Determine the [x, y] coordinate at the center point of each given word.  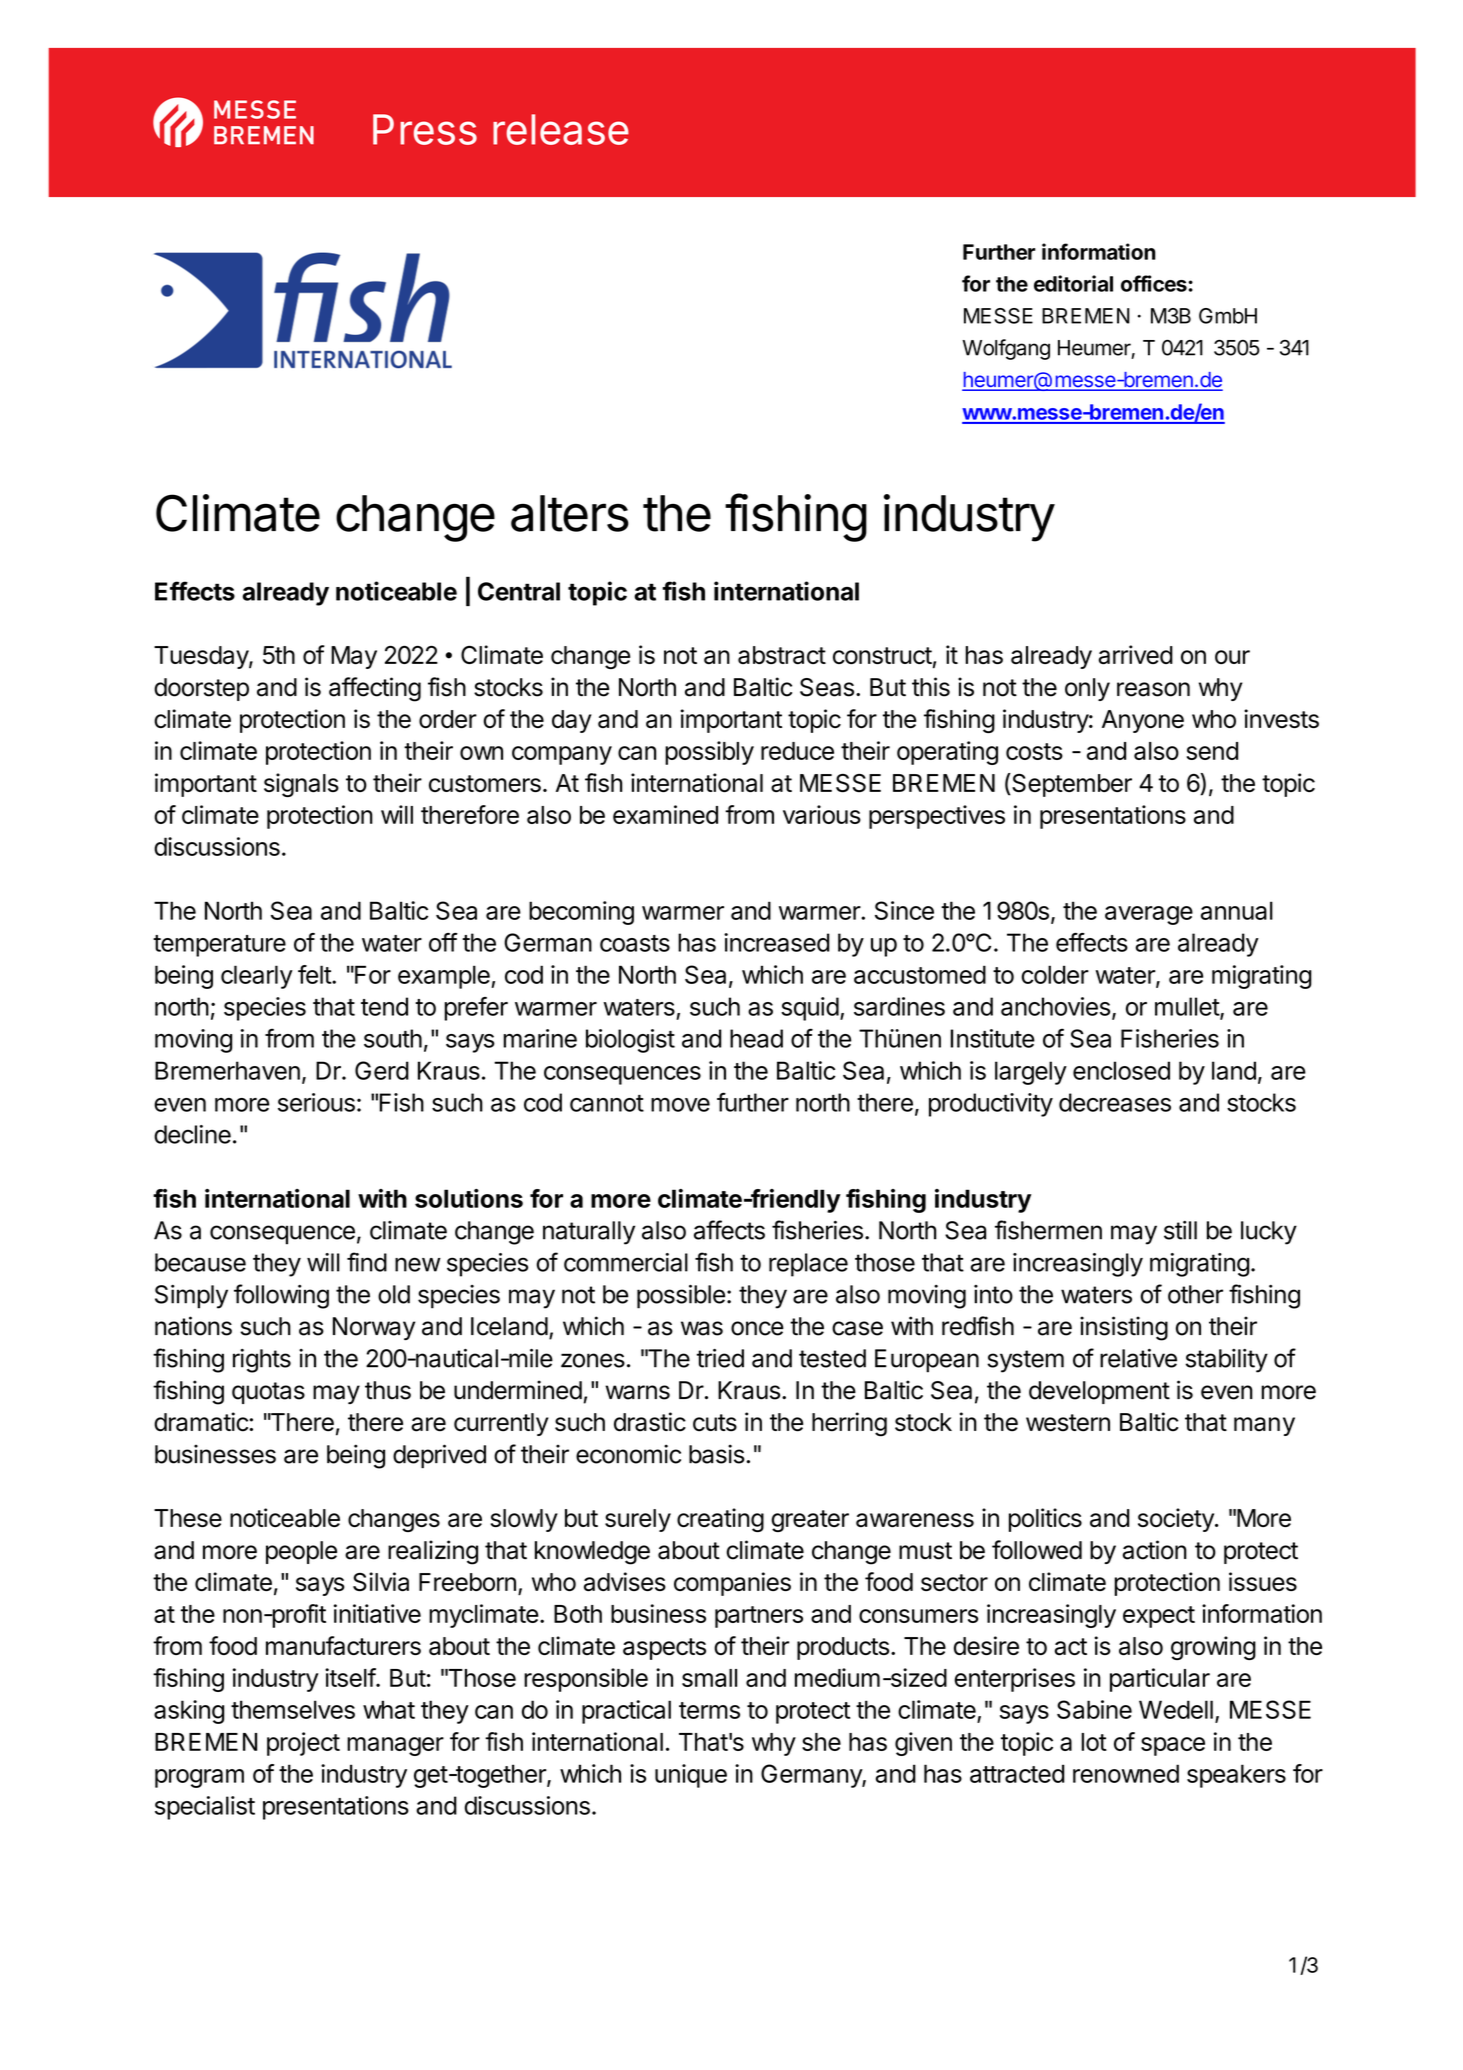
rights [262, 1361]
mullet [1188, 1007]
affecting [375, 689]
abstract [782, 655]
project [303, 1744]
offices [1155, 283]
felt [315, 974]
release [561, 129]
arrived [1136, 655]
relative [1138, 1358]
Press [425, 129]
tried [720, 1358]
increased [777, 942]
